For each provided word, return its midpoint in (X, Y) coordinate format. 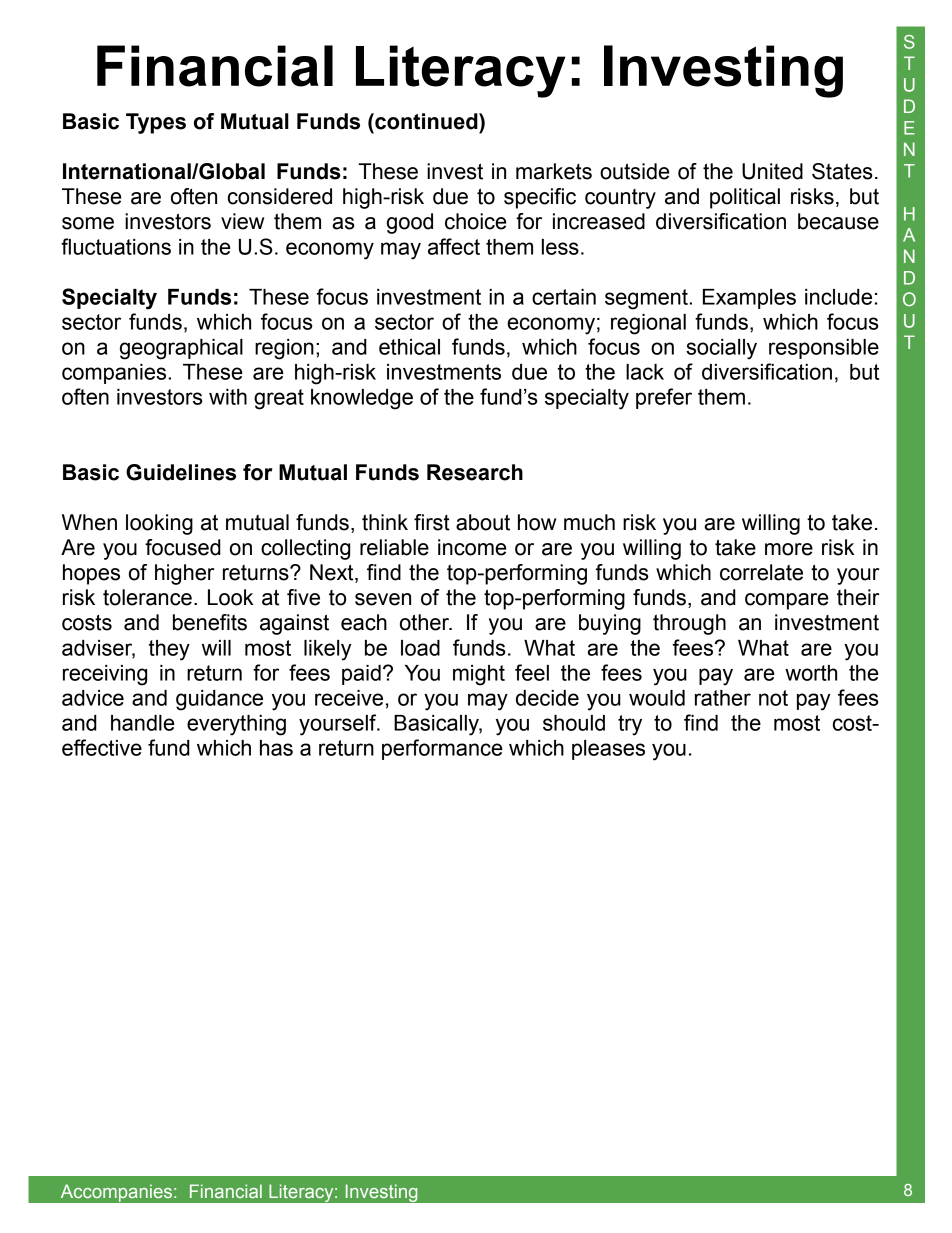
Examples (749, 299)
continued (426, 121)
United (772, 171)
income (472, 547)
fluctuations (116, 246)
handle (143, 723)
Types (156, 123)
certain (564, 297)
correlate (761, 572)
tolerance (147, 597)
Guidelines (181, 472)
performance (442, 749)
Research (475, 472)
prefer (664, 398)
